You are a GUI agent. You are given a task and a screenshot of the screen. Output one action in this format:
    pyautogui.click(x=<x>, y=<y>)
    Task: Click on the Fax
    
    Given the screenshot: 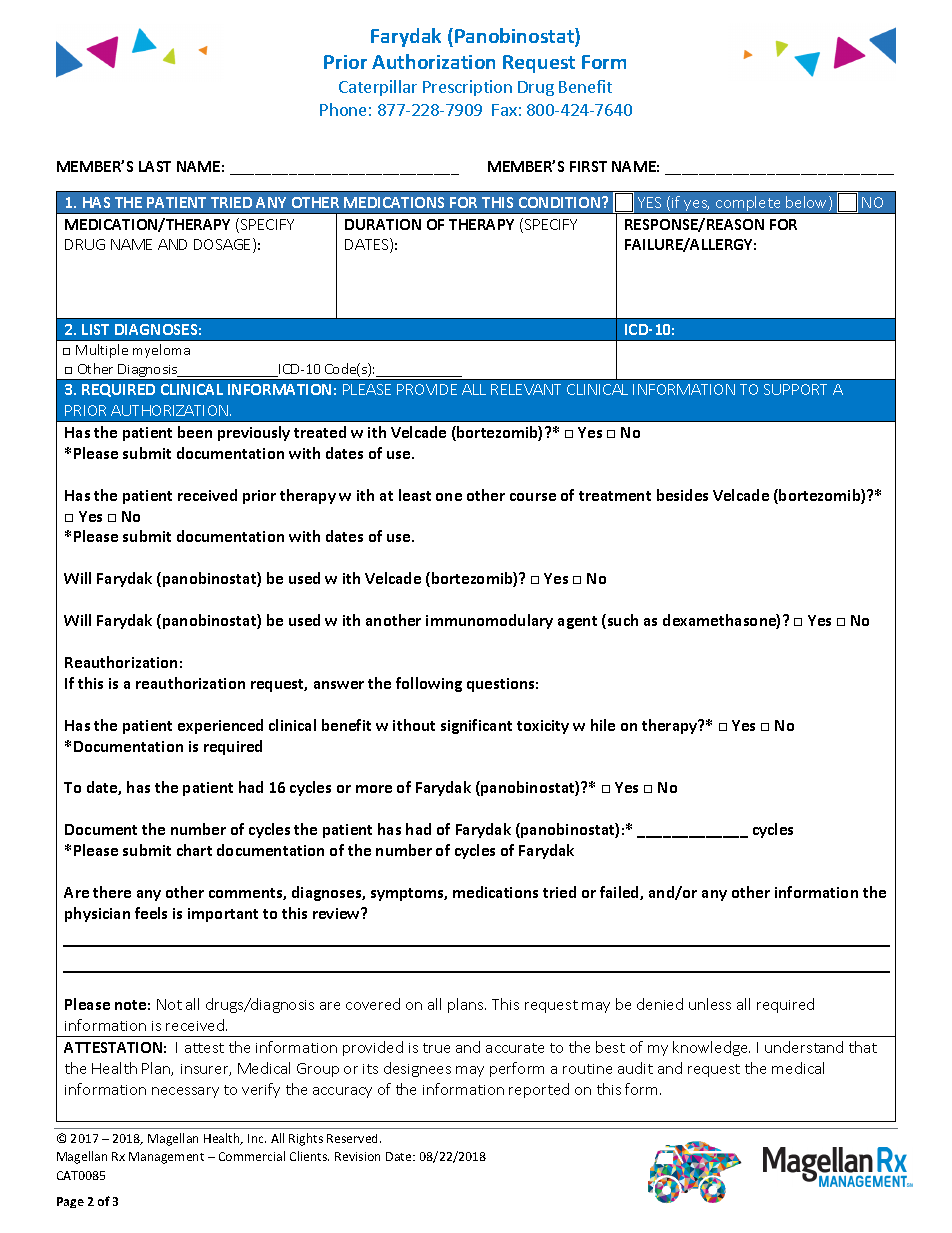 What is the action you would take?
    pyautogui.click(x=504, y=110)
